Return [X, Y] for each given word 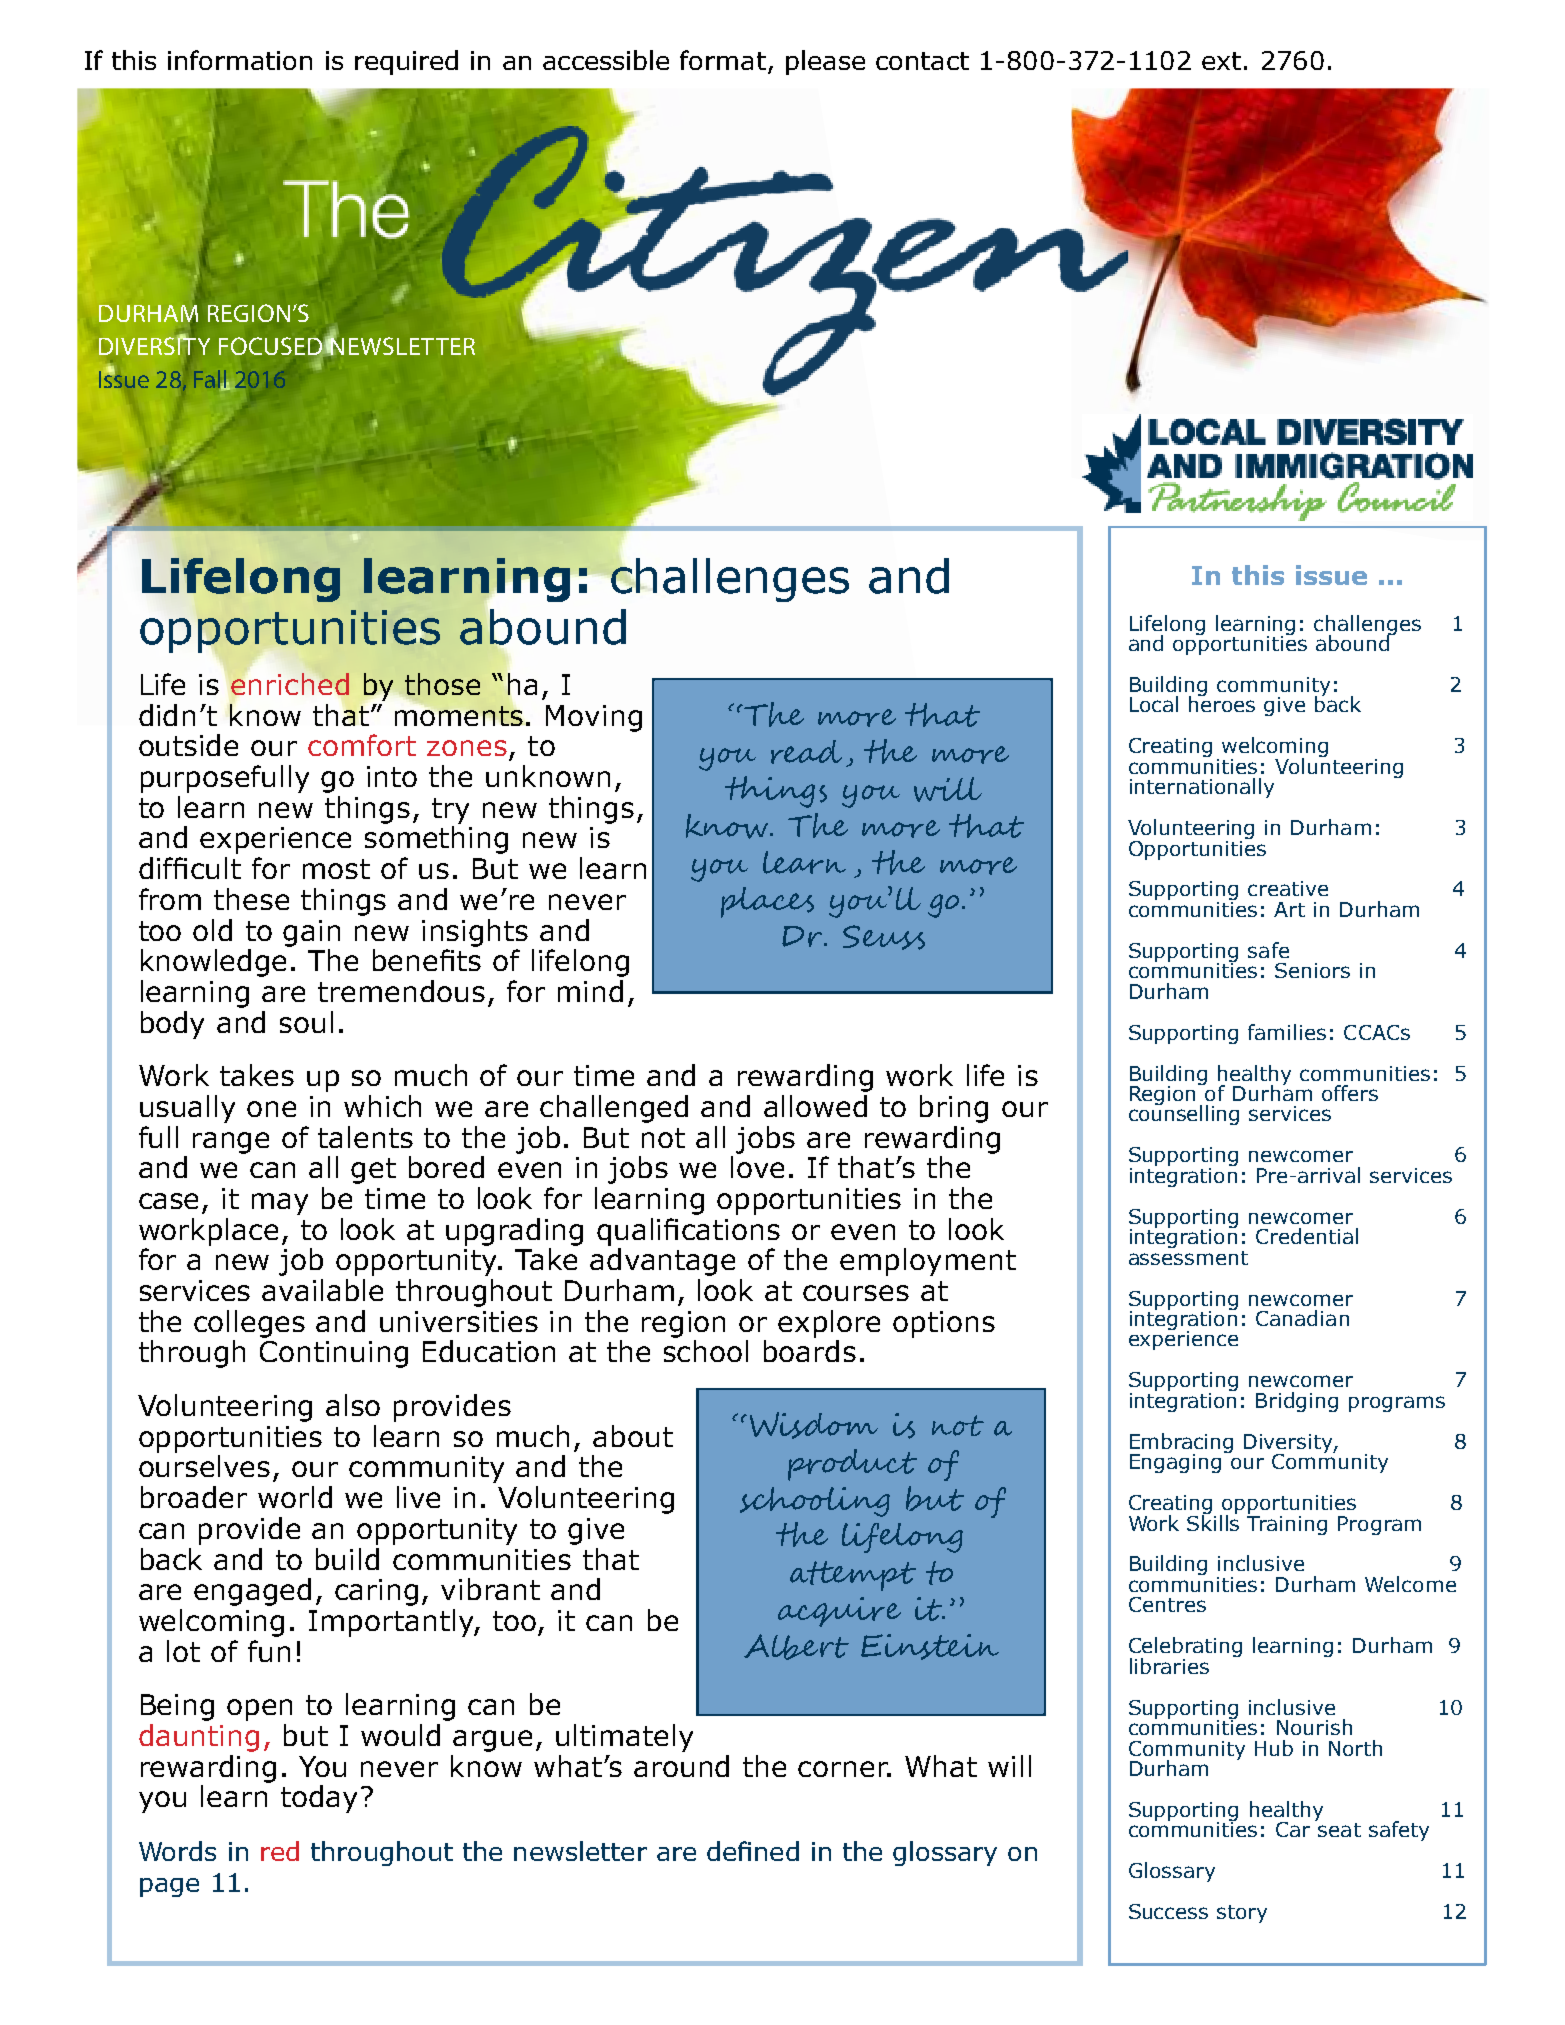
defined [753, 1851]
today [319, 1799]
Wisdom [814, 1425]
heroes [1222, 703]
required [406, 62]
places [767, 902]
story [1242, 1914]
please [825, 62]
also [353, 1405]
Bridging [1297, 1402]
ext [1221, 61]
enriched [290, 683]
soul [306, 1022]
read [806, 752]
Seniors [1312, 970]
